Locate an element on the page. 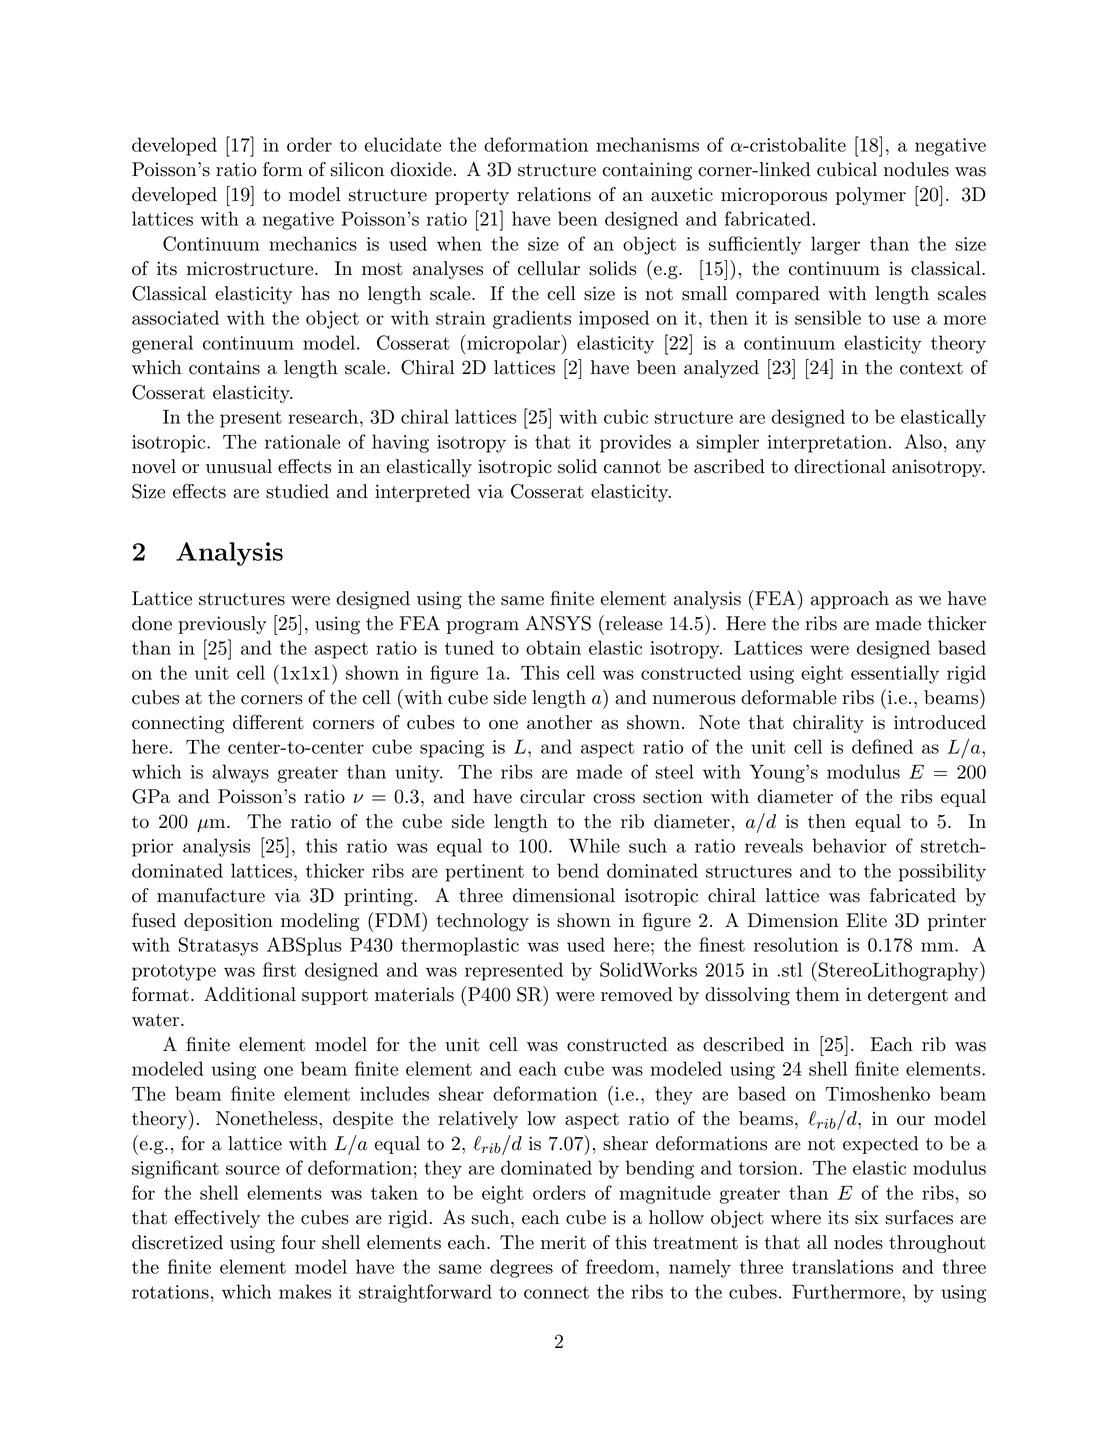 This document has width=1118, height=1447. defined is located at coordinates (882, 746).
